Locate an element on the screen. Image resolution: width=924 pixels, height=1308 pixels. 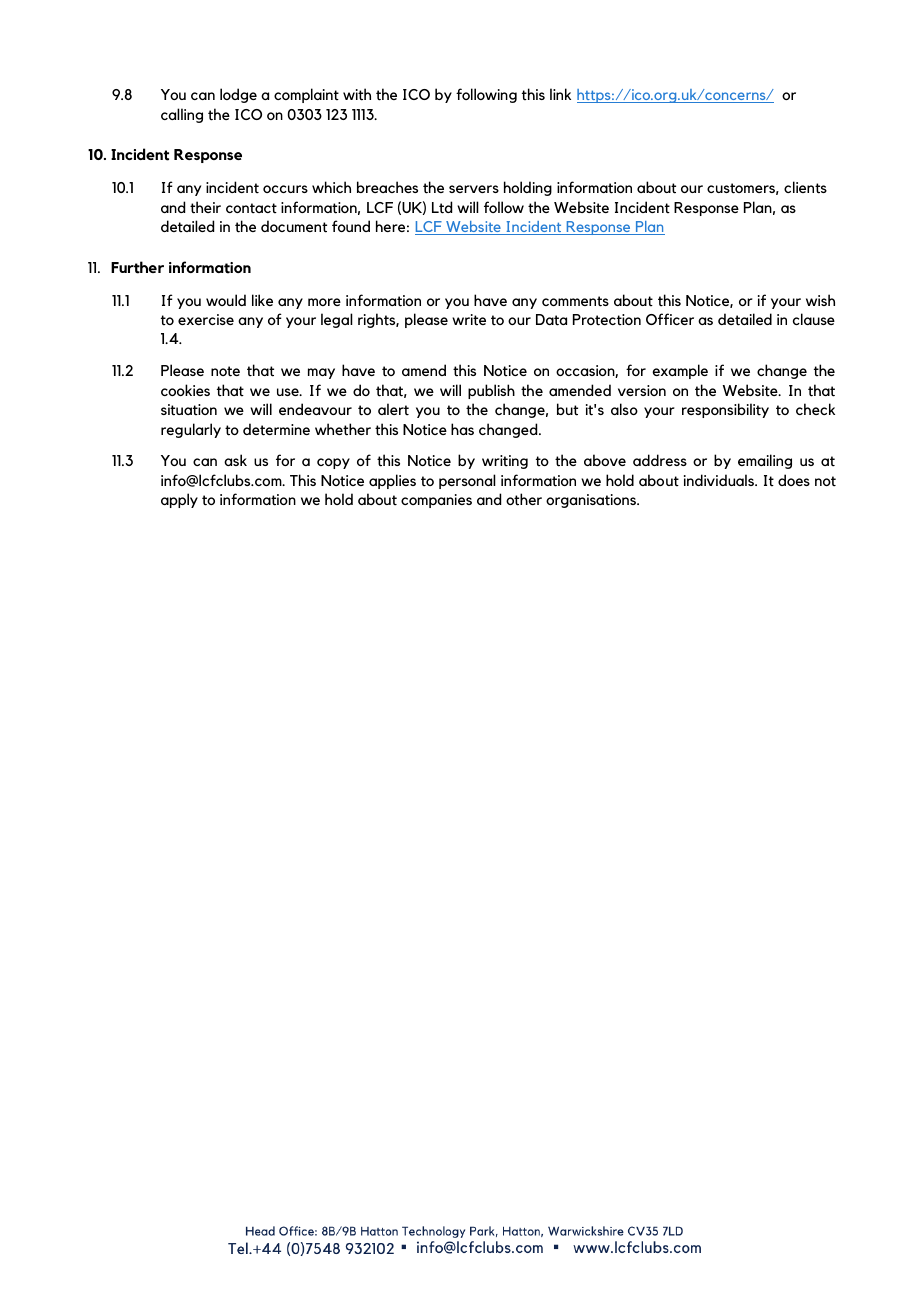
Officer is located at coordinates (670, 319).
